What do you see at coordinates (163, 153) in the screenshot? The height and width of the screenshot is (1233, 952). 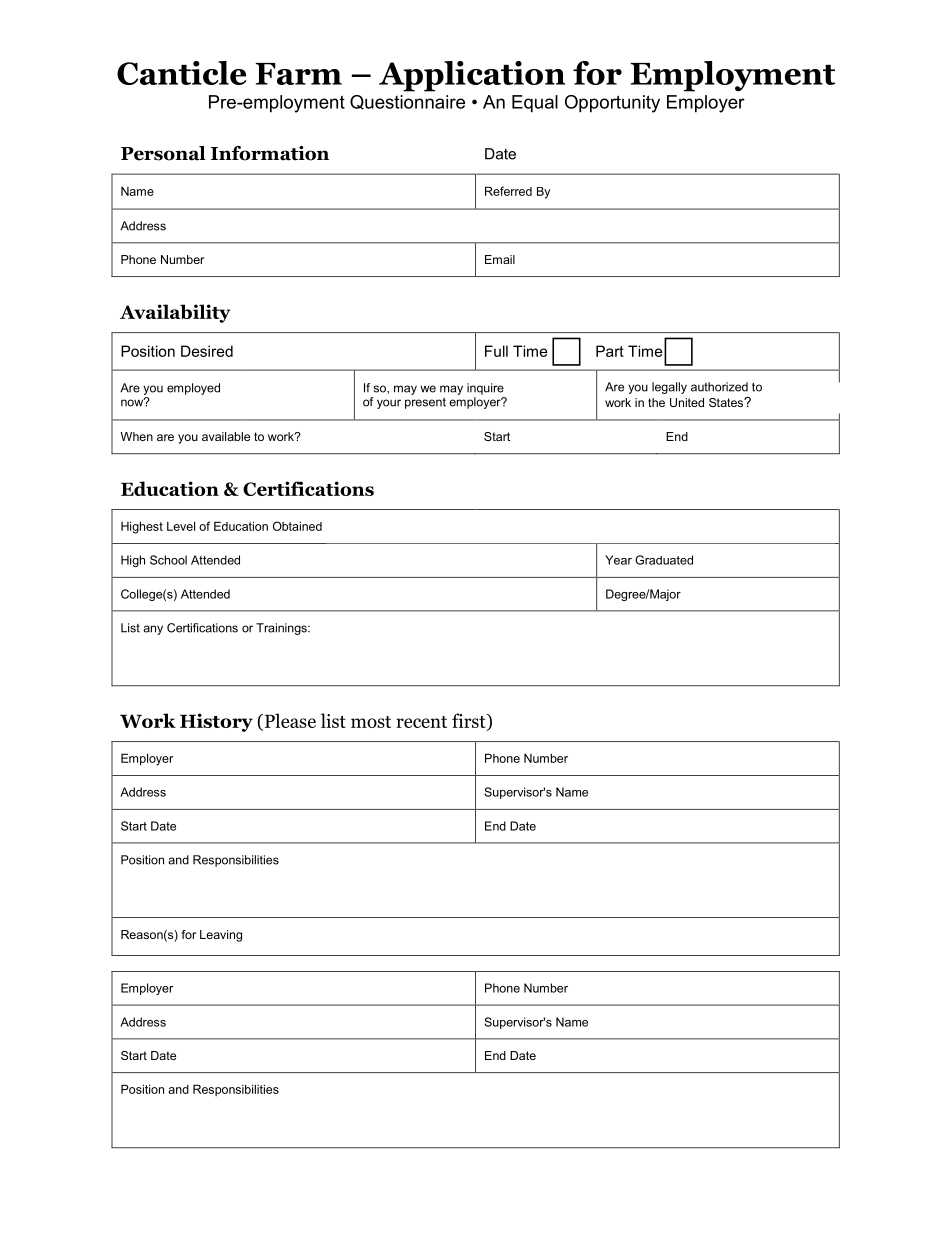 I see `Personal` at bounding box center [163, 153].
